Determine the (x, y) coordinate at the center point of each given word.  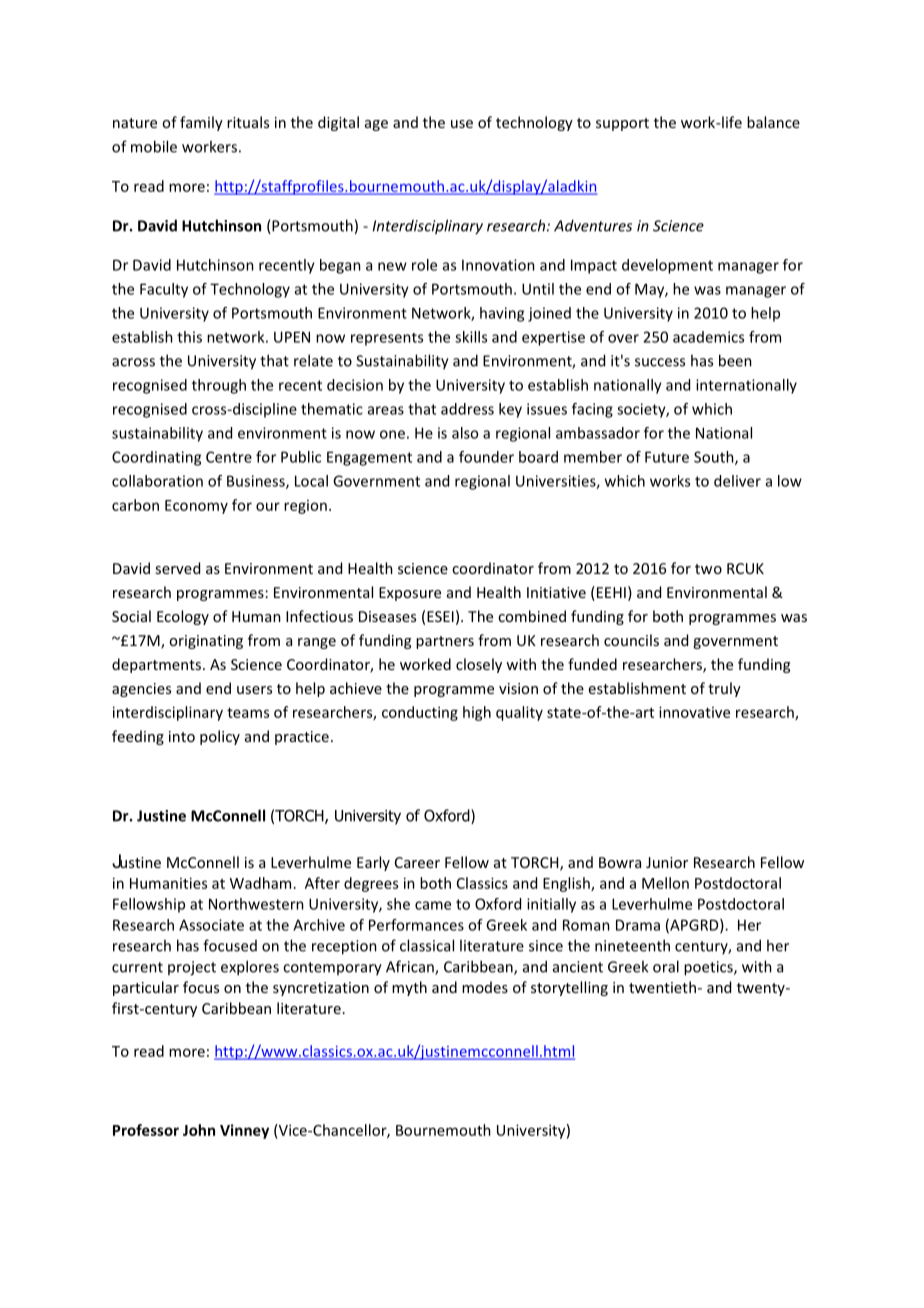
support (622, 124)
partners (445, 642)
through (219, 386)
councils (631, 640)
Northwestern (256, 904)
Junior (667, 862)
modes (485, 987)
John (199, 1130)
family (201, 123)
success (660, 362)
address (467, 409)
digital (338, 123)
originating (206, 642)
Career (417, 862)
